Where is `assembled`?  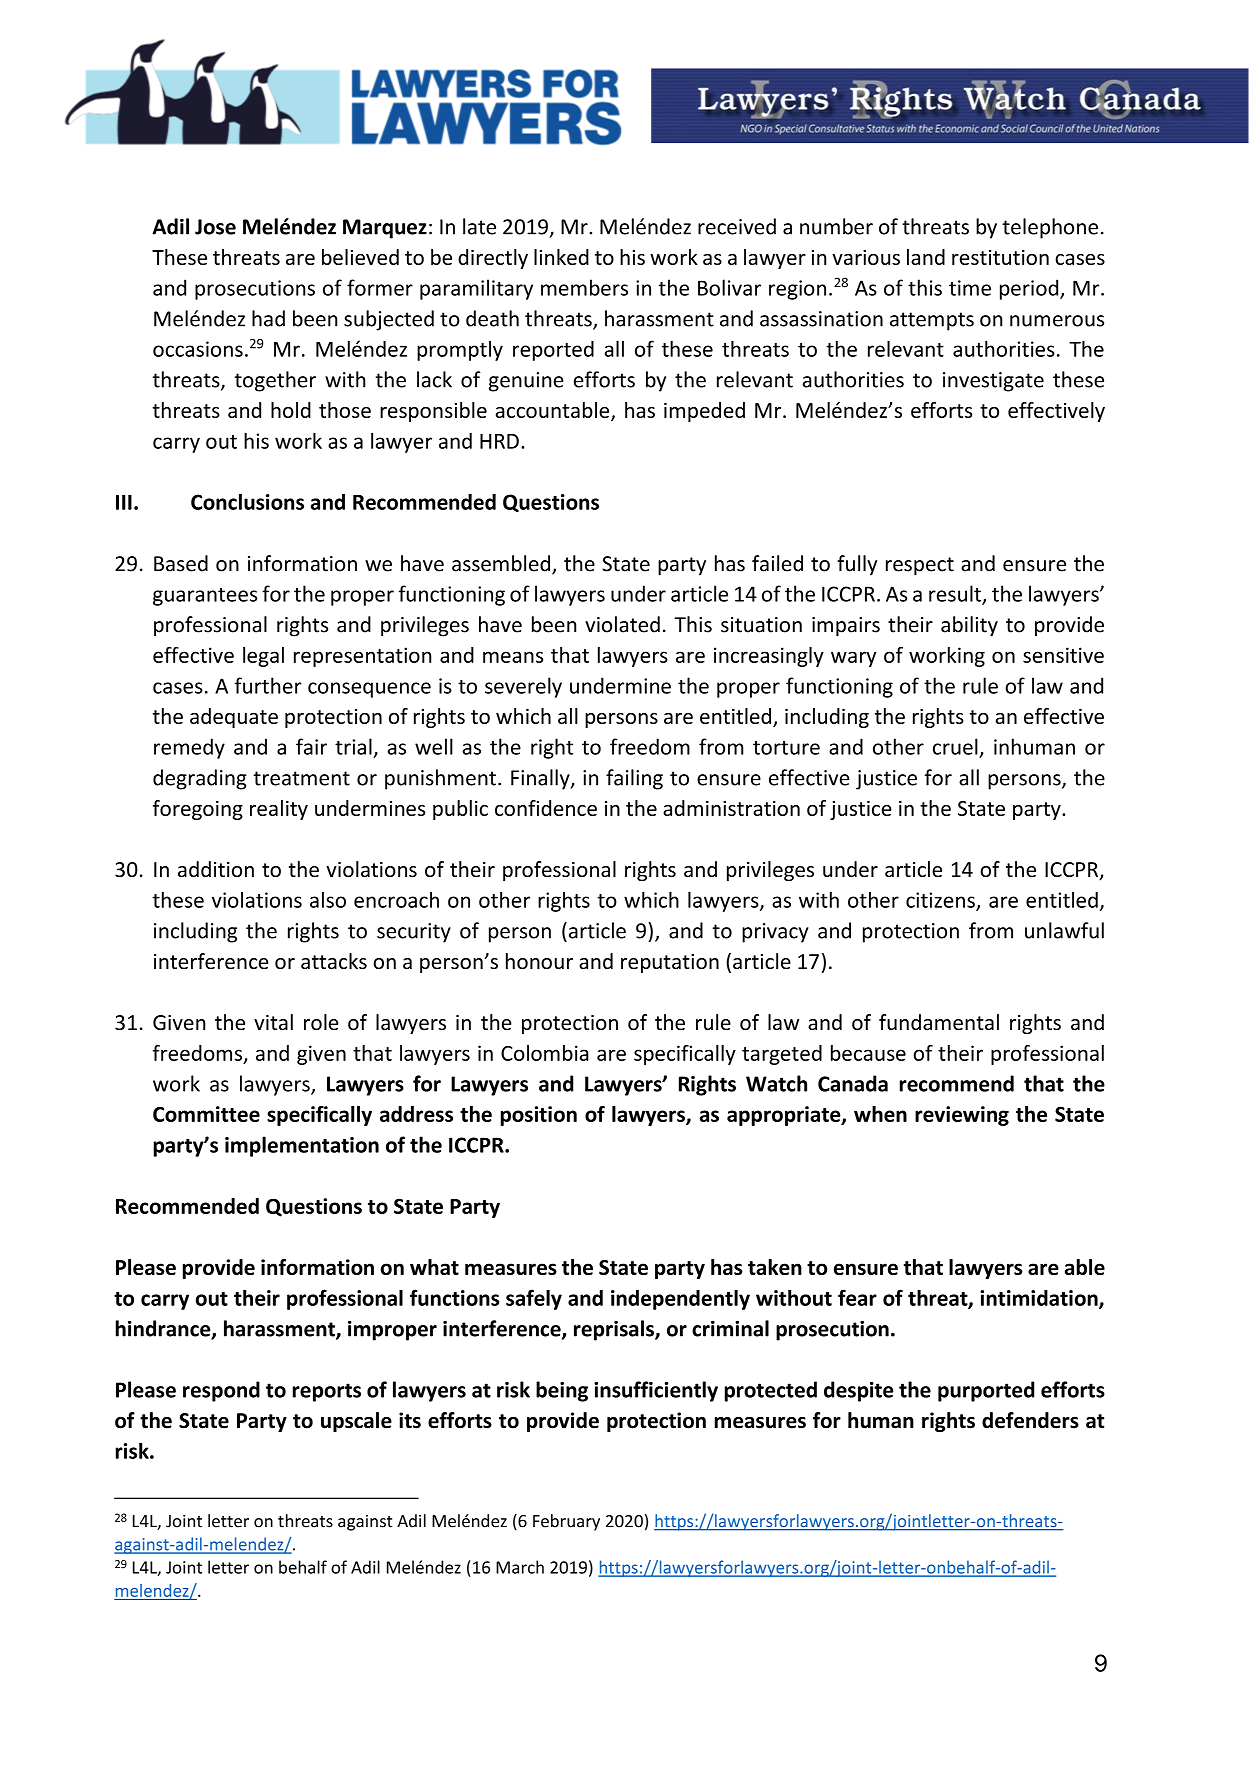 assembled is located at coordinates (501, 563).
